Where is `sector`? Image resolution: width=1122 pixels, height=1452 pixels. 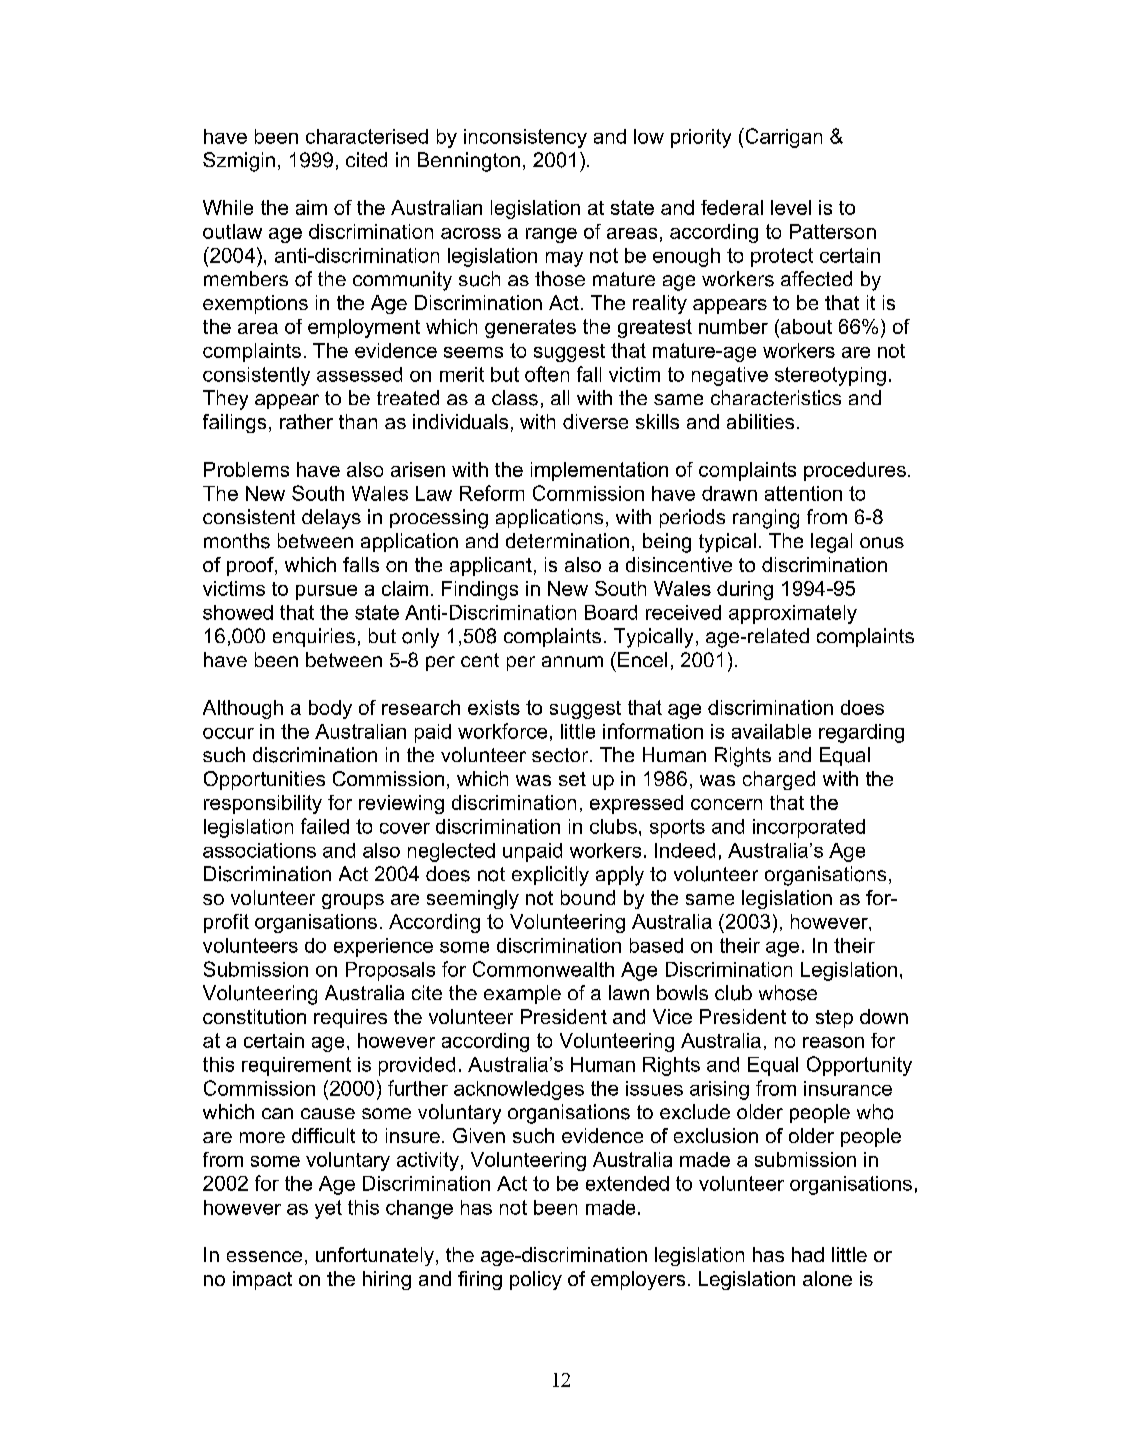
sector is located at coordinates (561, 755).
